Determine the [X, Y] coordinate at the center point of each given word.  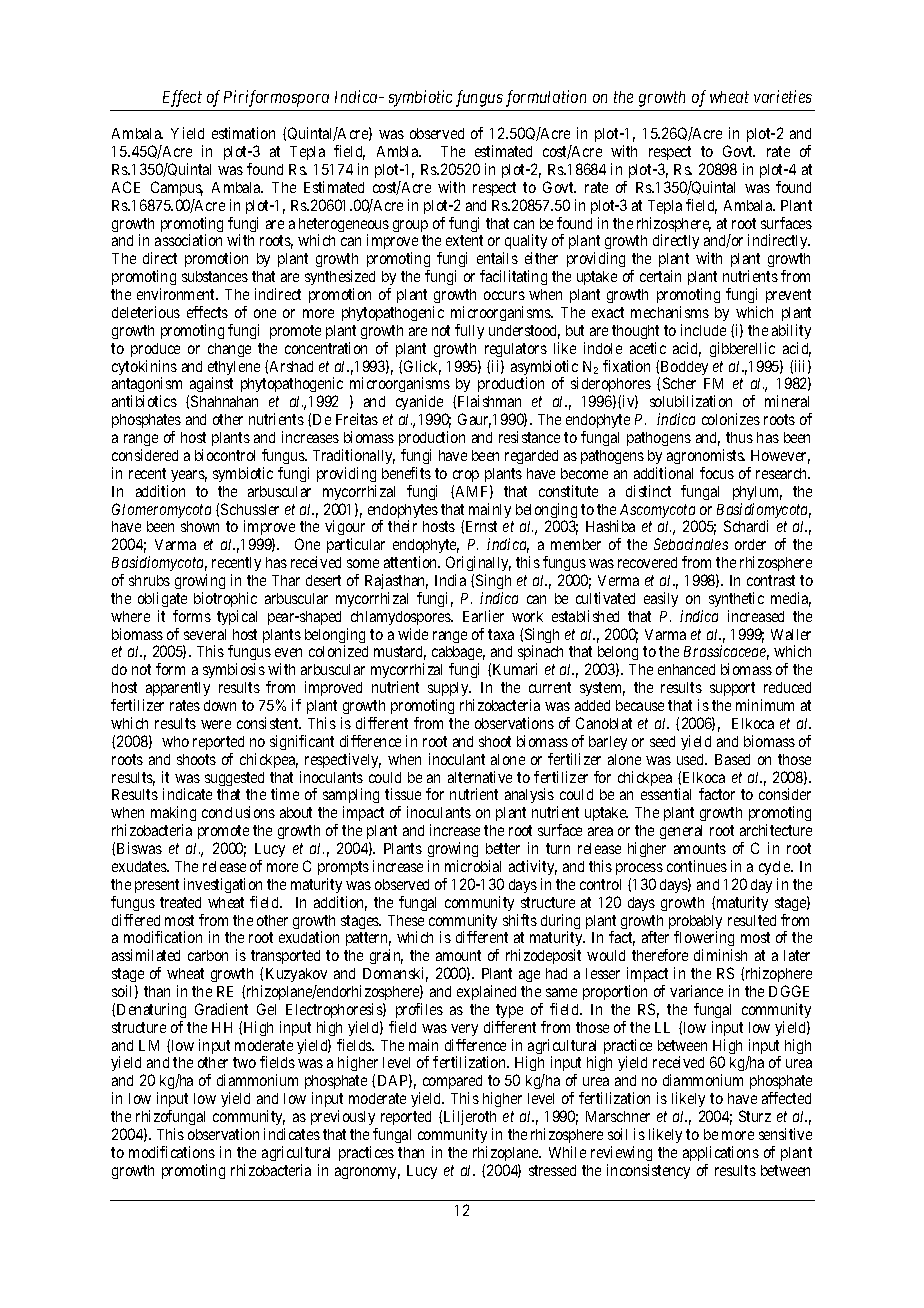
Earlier [483, 616]
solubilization [691, 401]
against [210, 386]
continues [697, 866]
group [410, 226]
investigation [223, 885]
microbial [473, 866]
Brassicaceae [726, 652]
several [205, 634]
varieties [783, 96]
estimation [243, 133]
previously [344, 1119]
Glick [422, 367]
